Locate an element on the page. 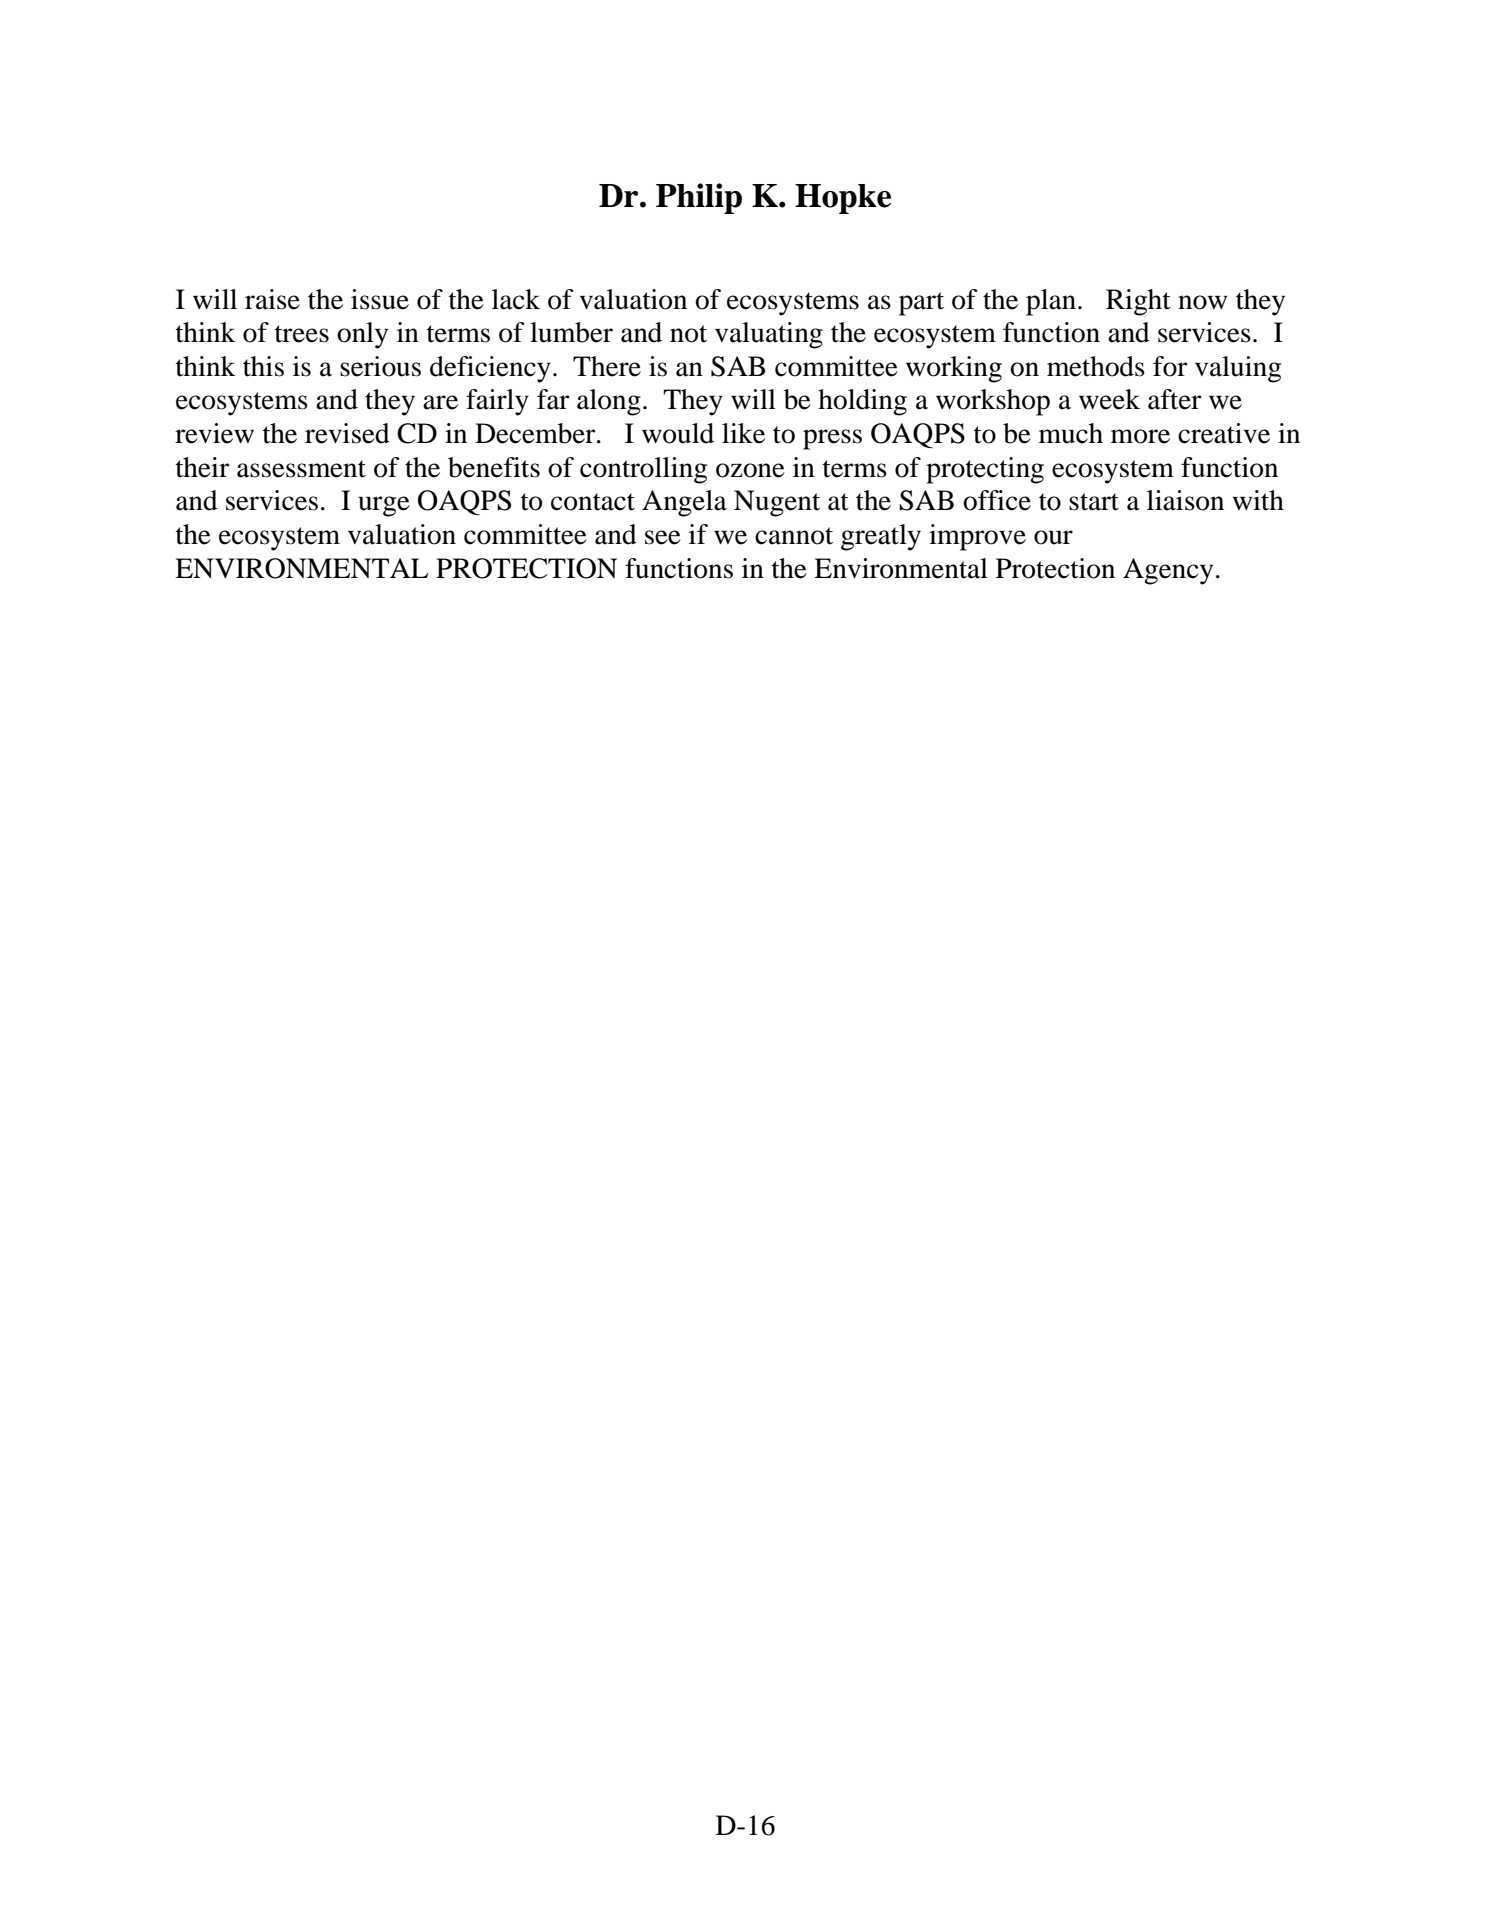 The height and width of the document is (1929, 1491). see is located at coordinates (663, 537).
